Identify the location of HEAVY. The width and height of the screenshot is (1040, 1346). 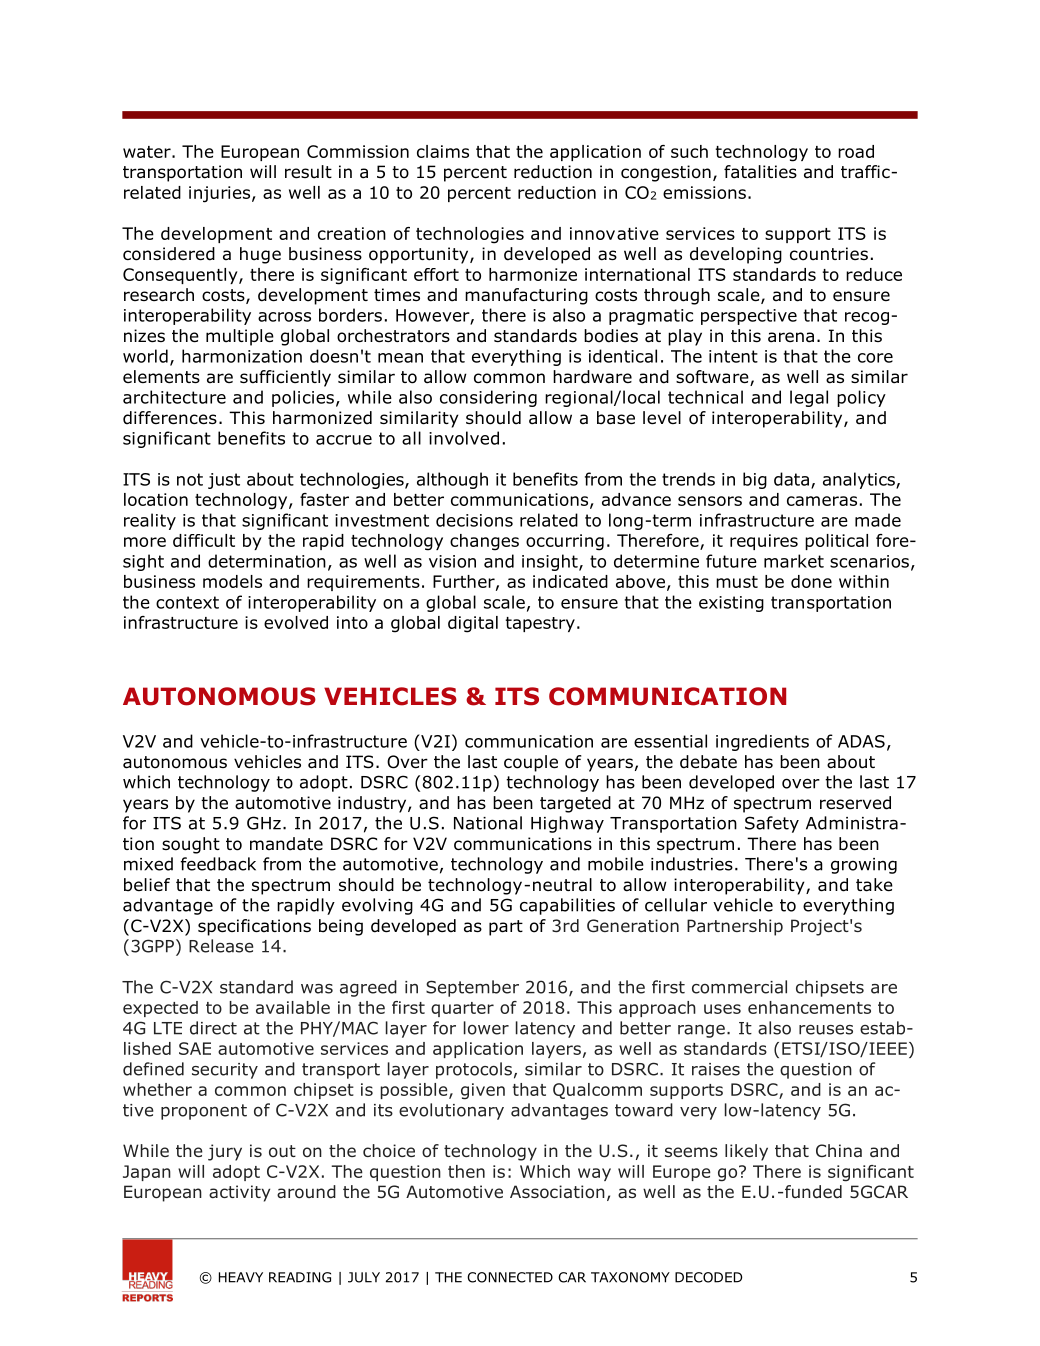
(241, 1277).
